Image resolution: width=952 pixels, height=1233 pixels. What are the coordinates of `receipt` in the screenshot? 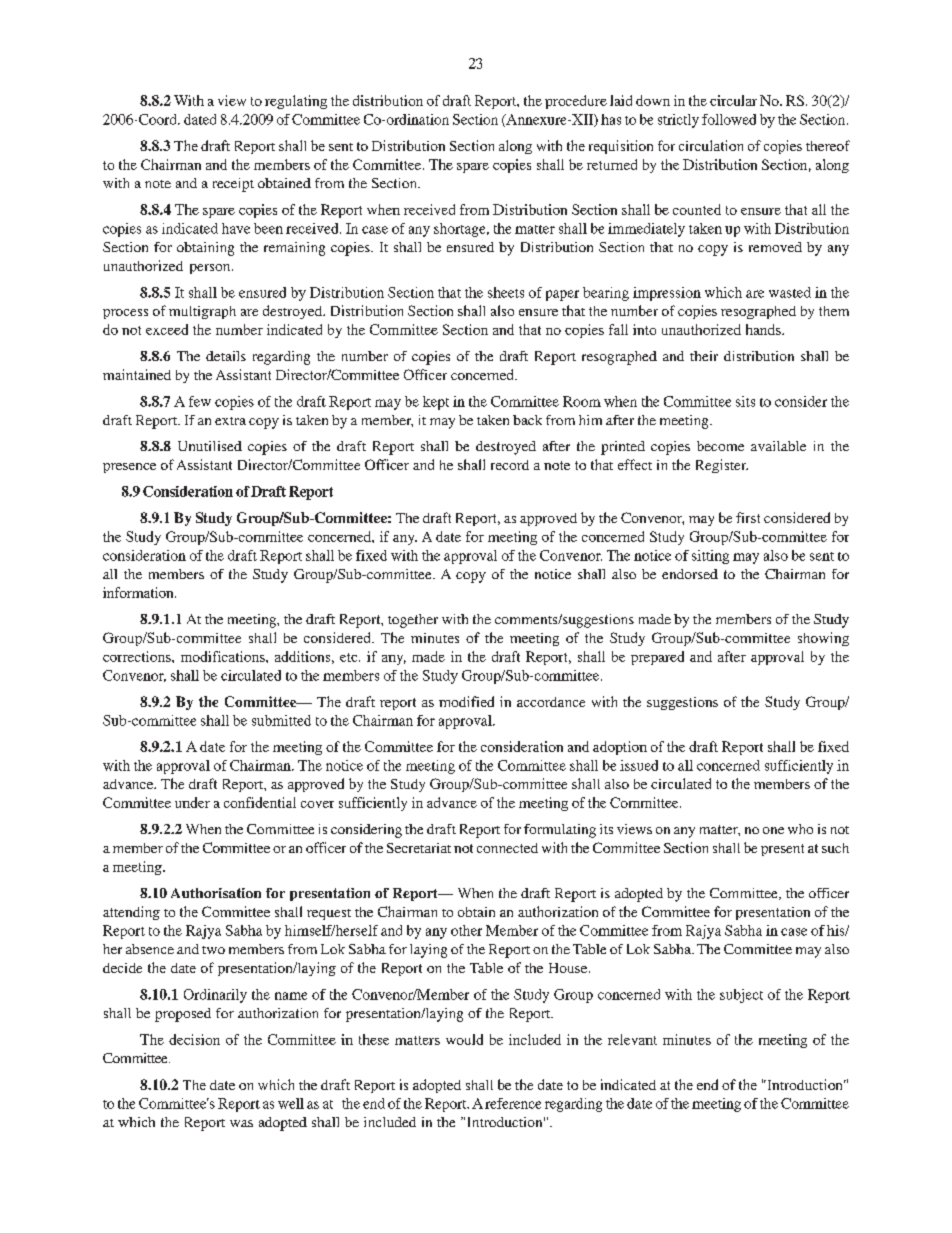 It's located at (233, 185).
